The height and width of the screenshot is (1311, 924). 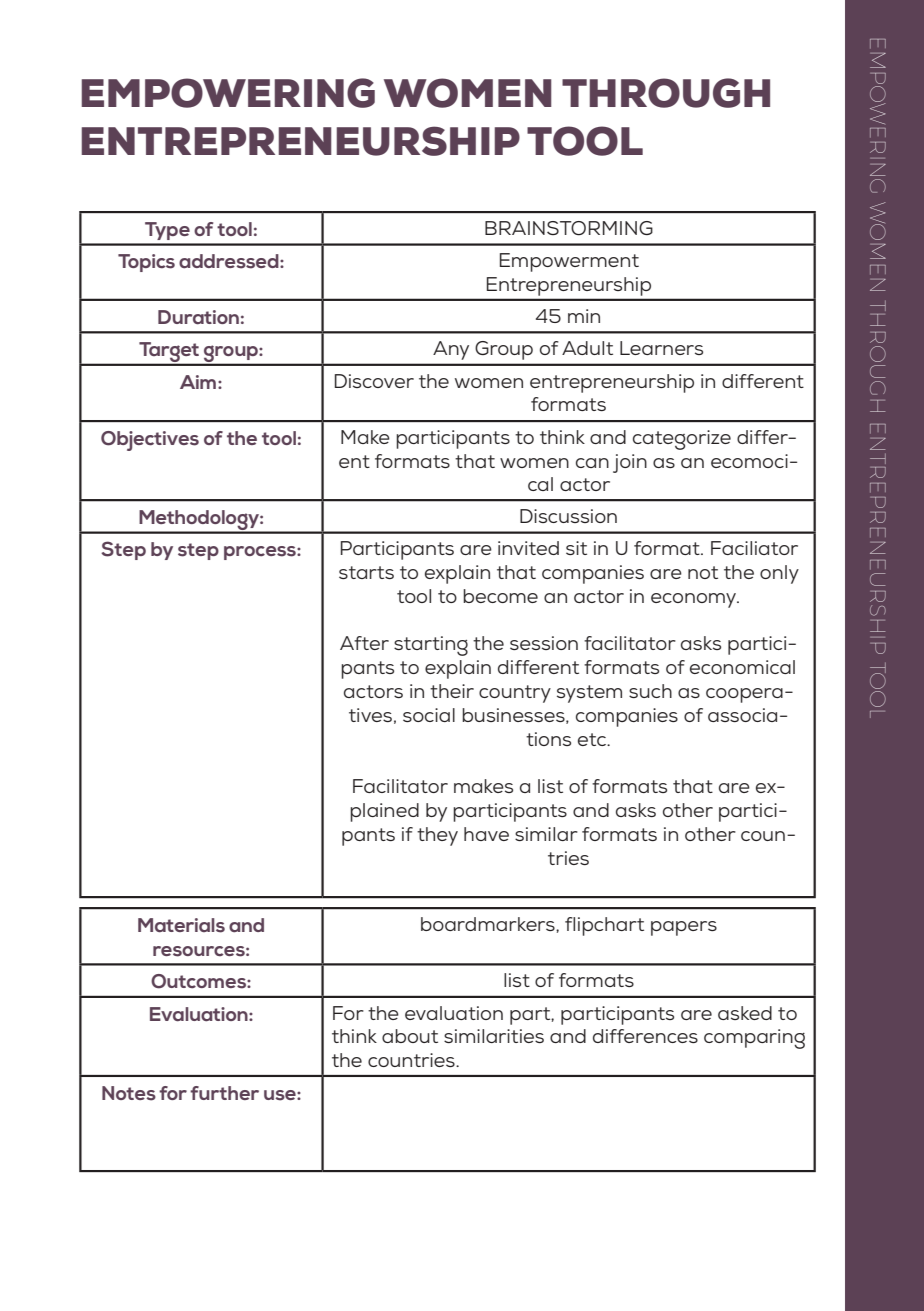 What do you see at coordinates (169, 353) in the screenshot?
I see `Target` at bounding box center [169, 353].
